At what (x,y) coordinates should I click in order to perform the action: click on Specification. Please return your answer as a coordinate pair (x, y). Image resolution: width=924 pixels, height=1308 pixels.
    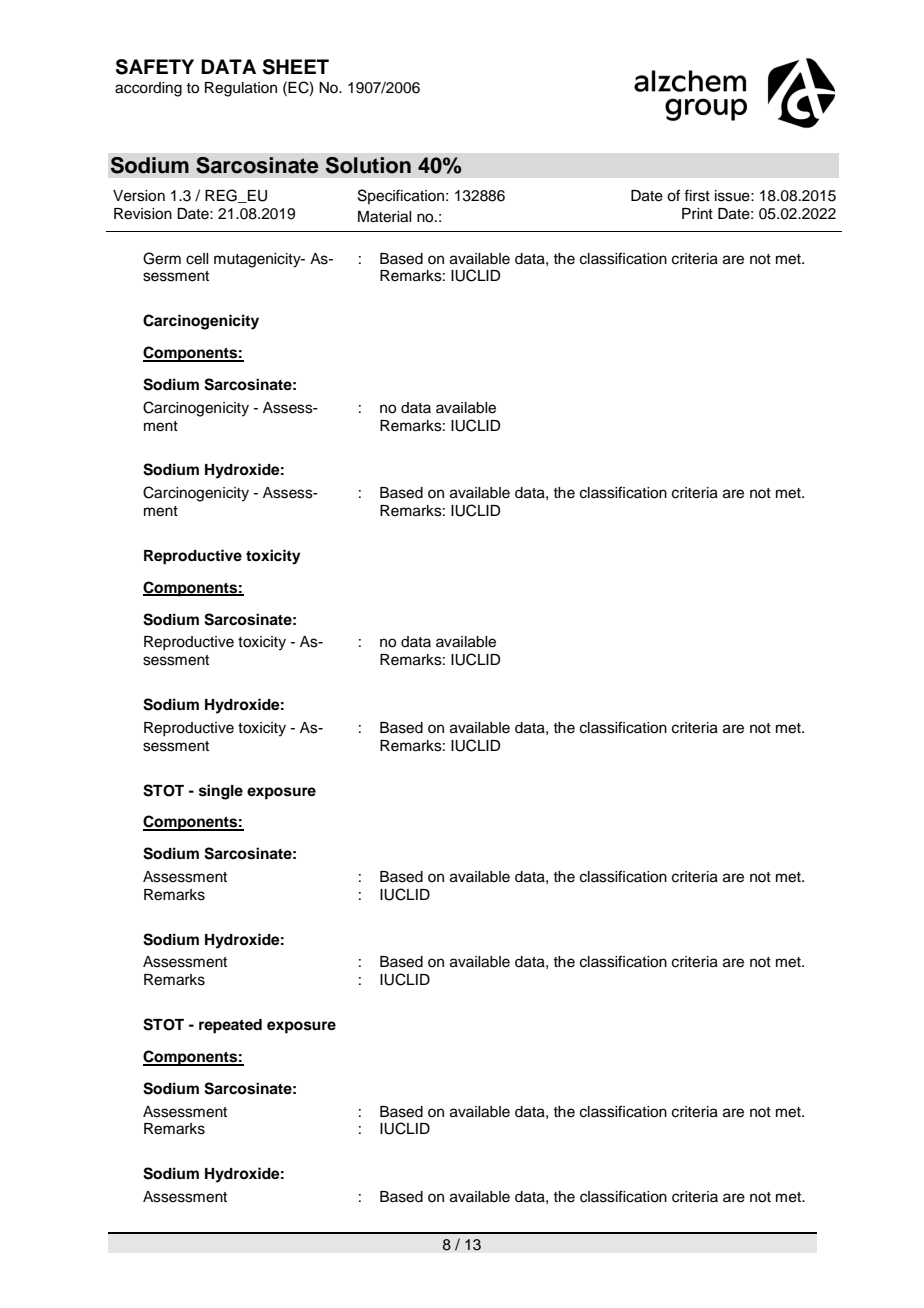
    Looking at the image, I should click on (401, 196).
